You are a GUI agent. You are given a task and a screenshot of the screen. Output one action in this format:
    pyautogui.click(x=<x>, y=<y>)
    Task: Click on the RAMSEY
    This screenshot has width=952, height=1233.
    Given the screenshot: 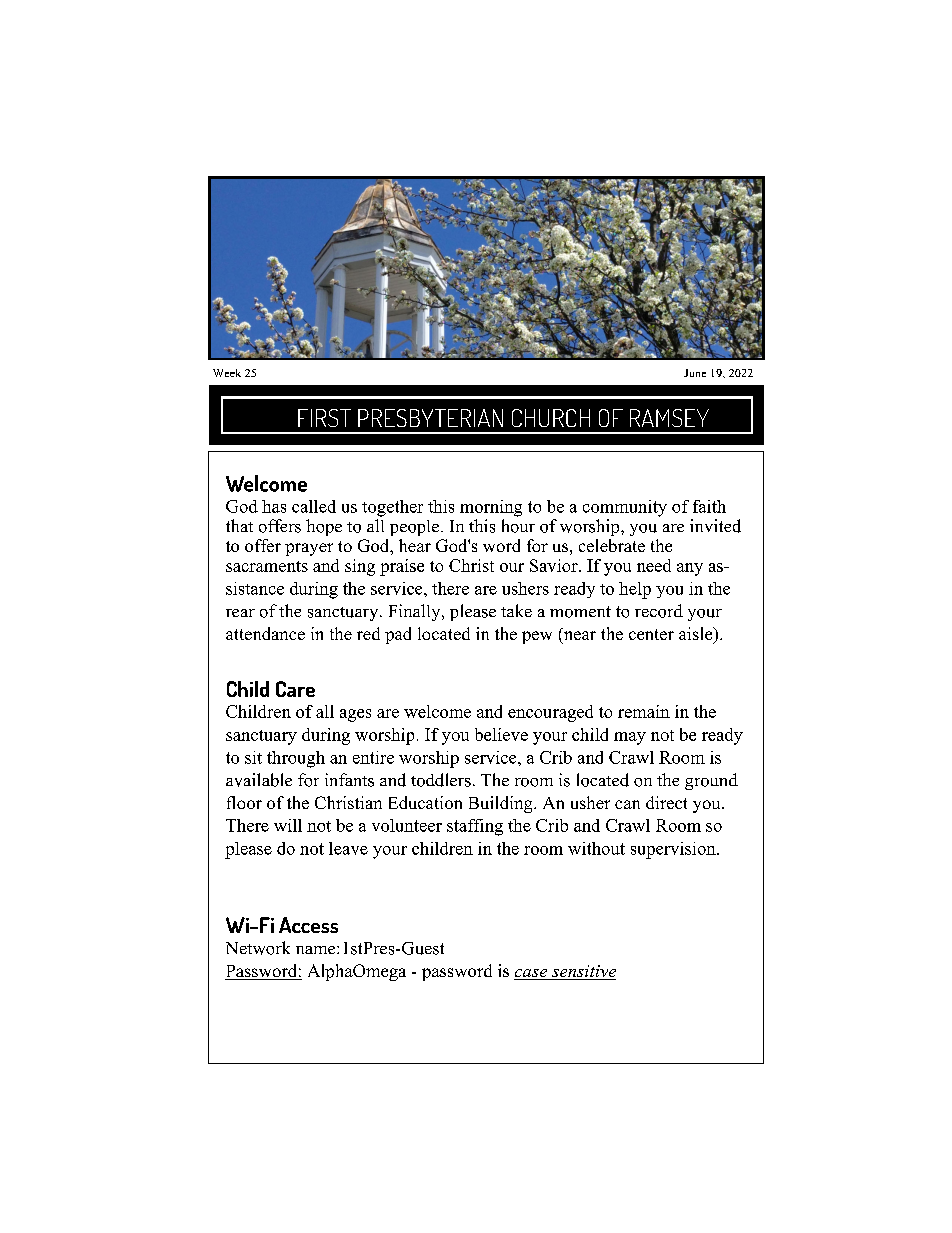 What is the action you would take?
    pyautogui.click(x=669, y=418)
